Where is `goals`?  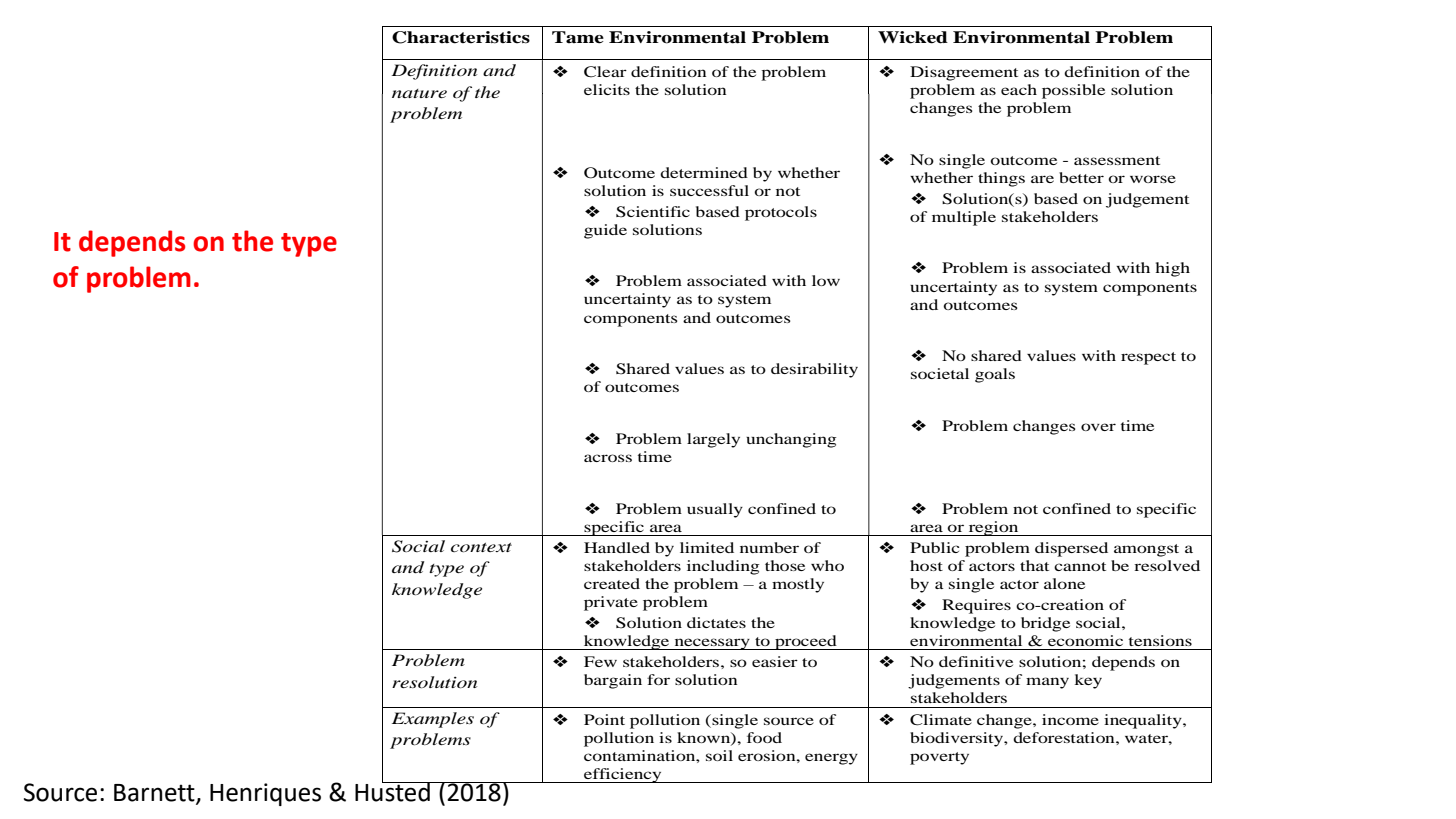
goals is located at coordinates (995, 375).
